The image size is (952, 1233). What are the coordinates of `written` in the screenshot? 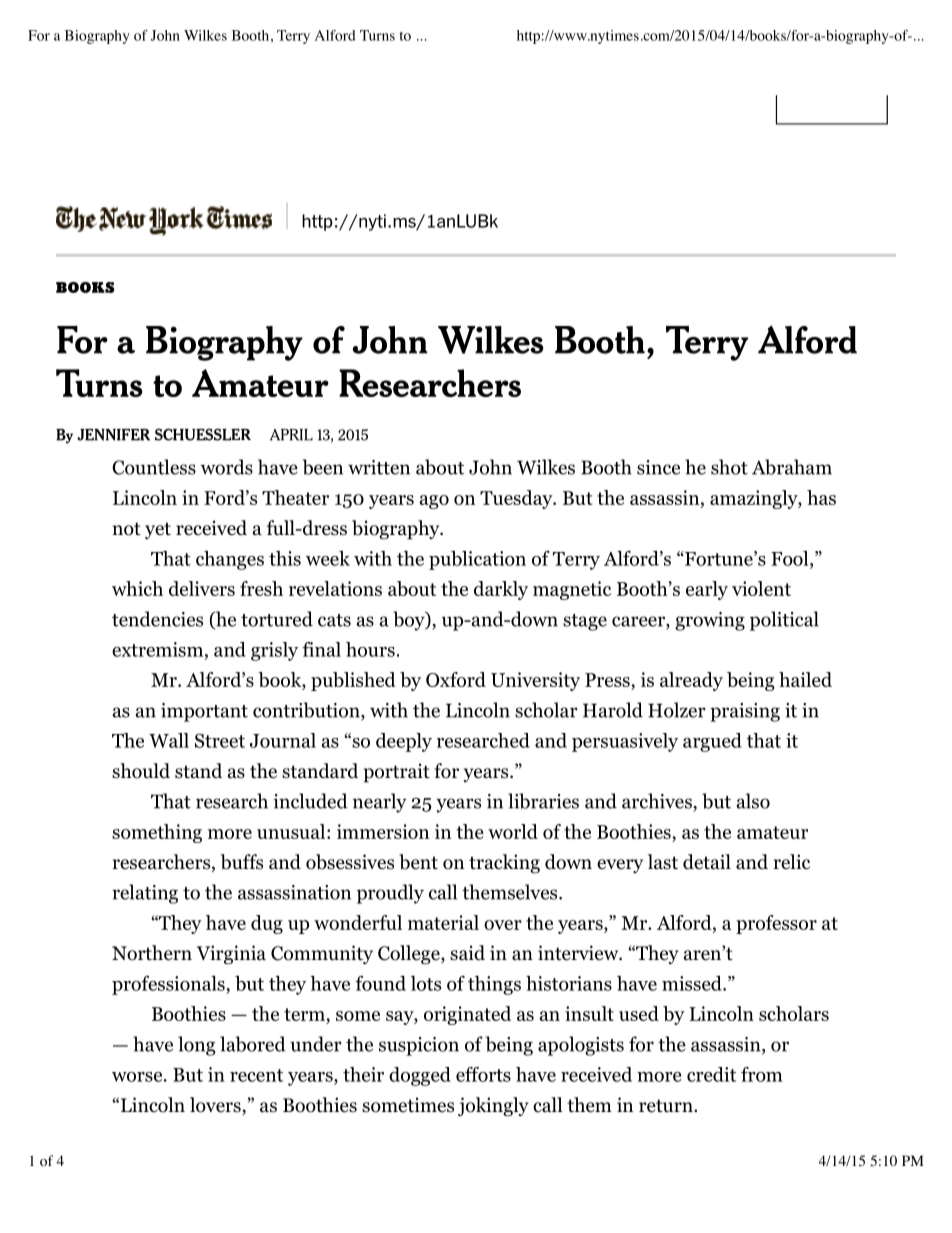 It's located at (379, 467).
